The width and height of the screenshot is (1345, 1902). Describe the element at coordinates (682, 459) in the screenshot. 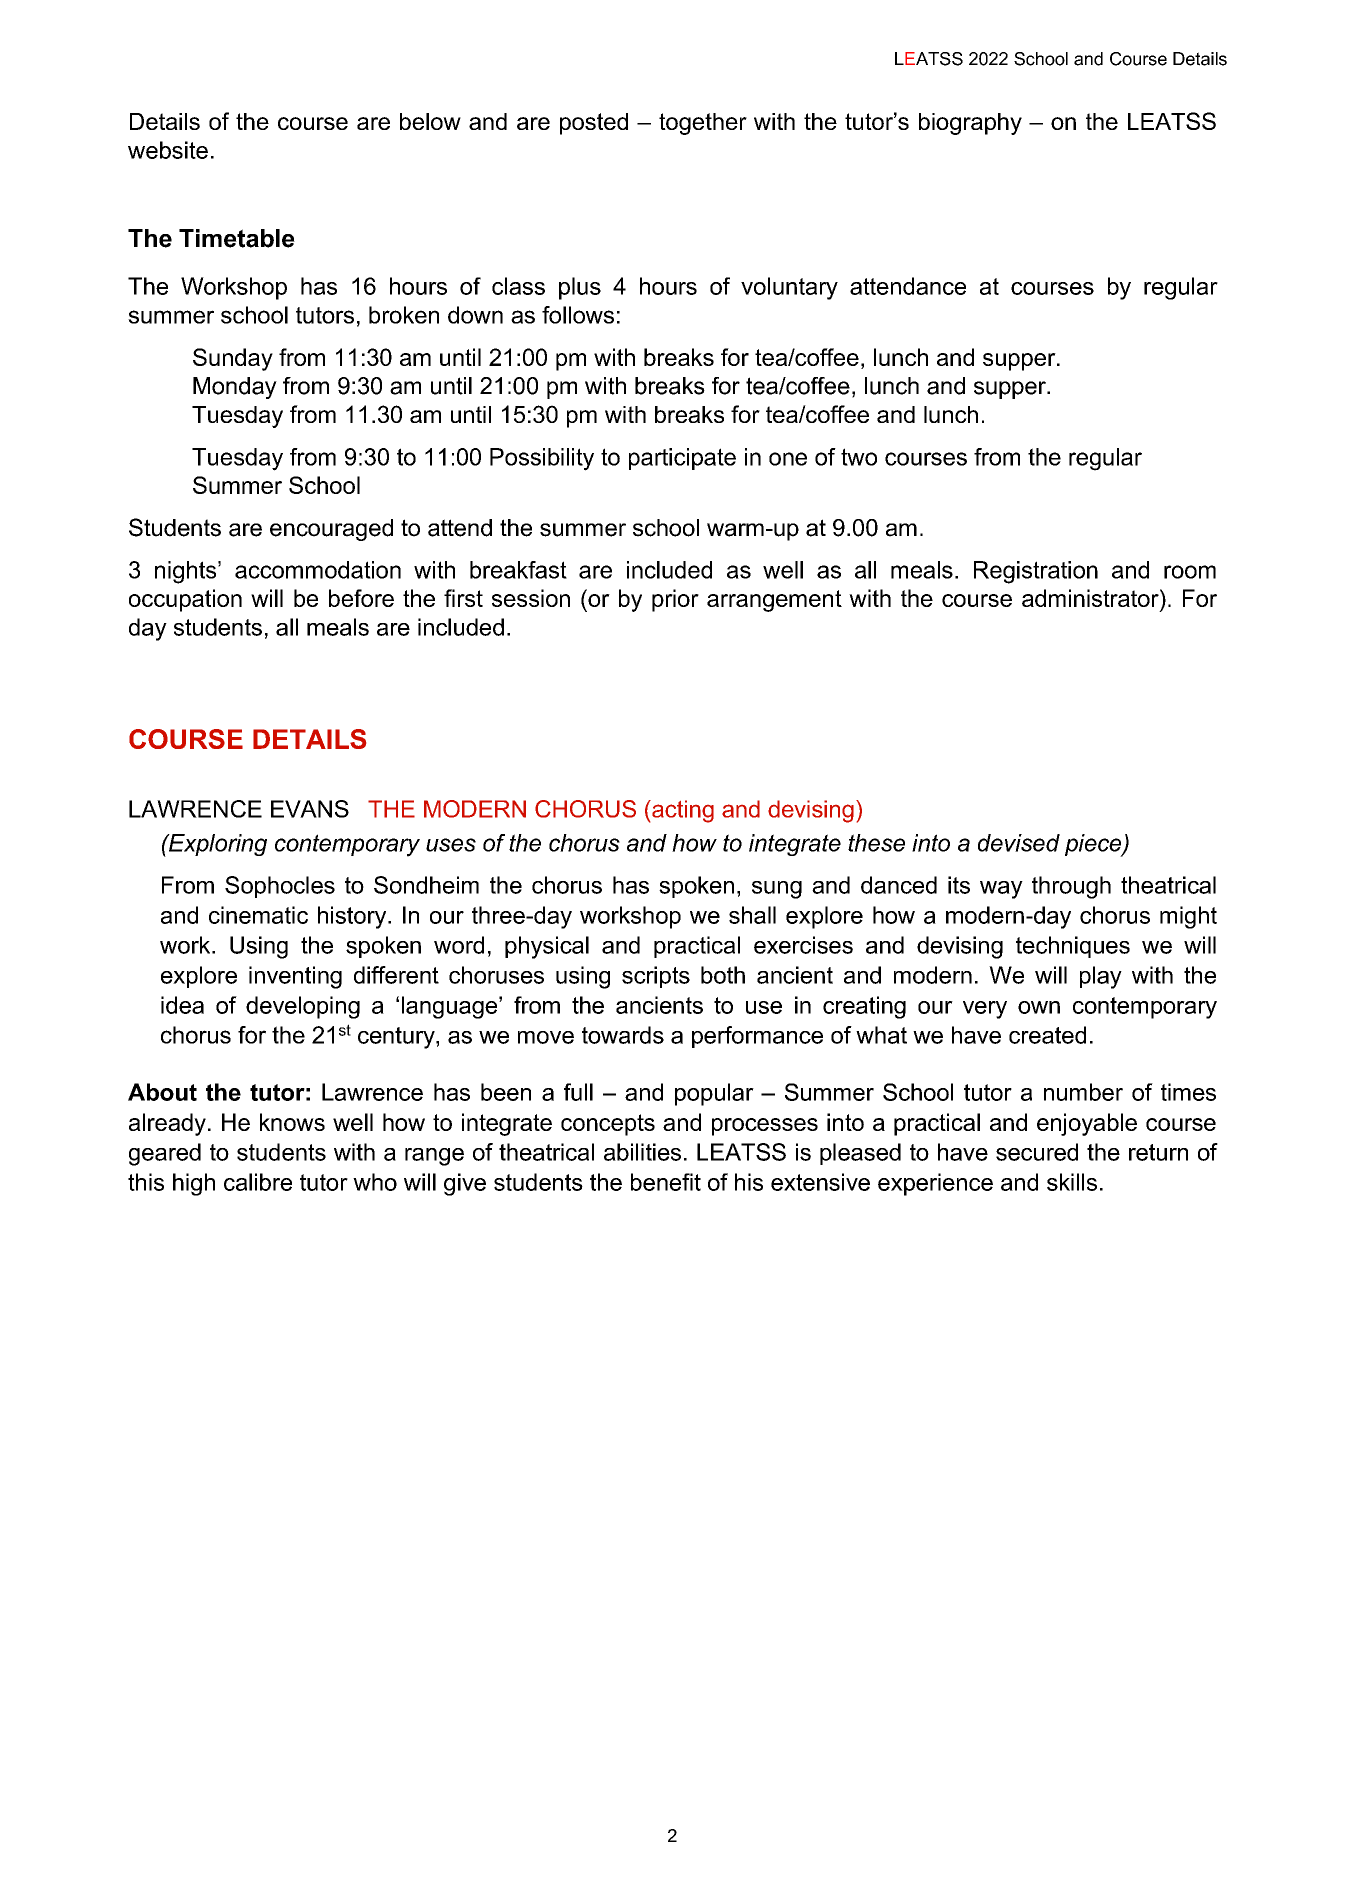

I see `participate` at that location.
